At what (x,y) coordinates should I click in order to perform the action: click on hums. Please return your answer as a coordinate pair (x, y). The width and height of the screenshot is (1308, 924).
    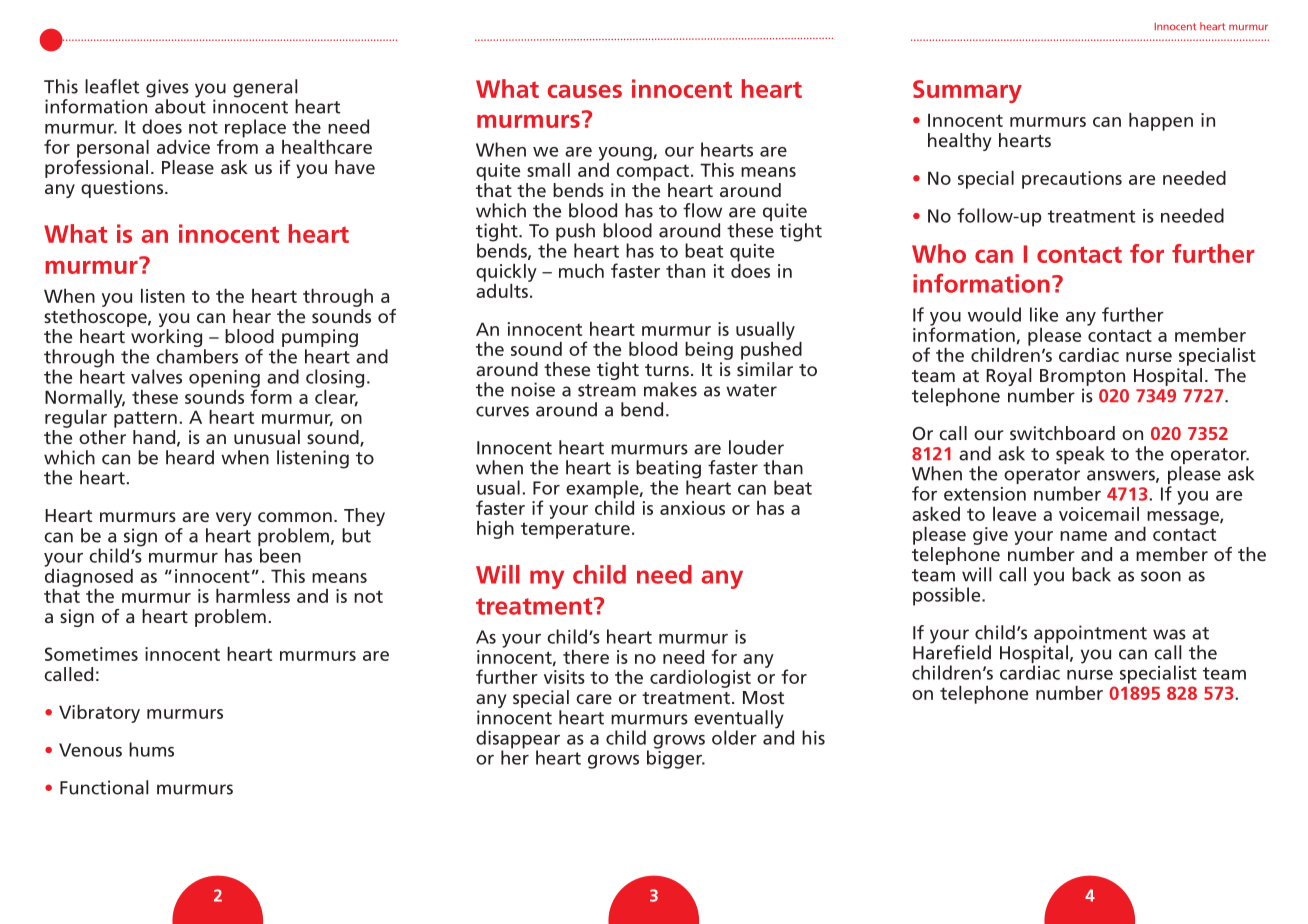
    Looking at the image, I should click on (151, 749).
